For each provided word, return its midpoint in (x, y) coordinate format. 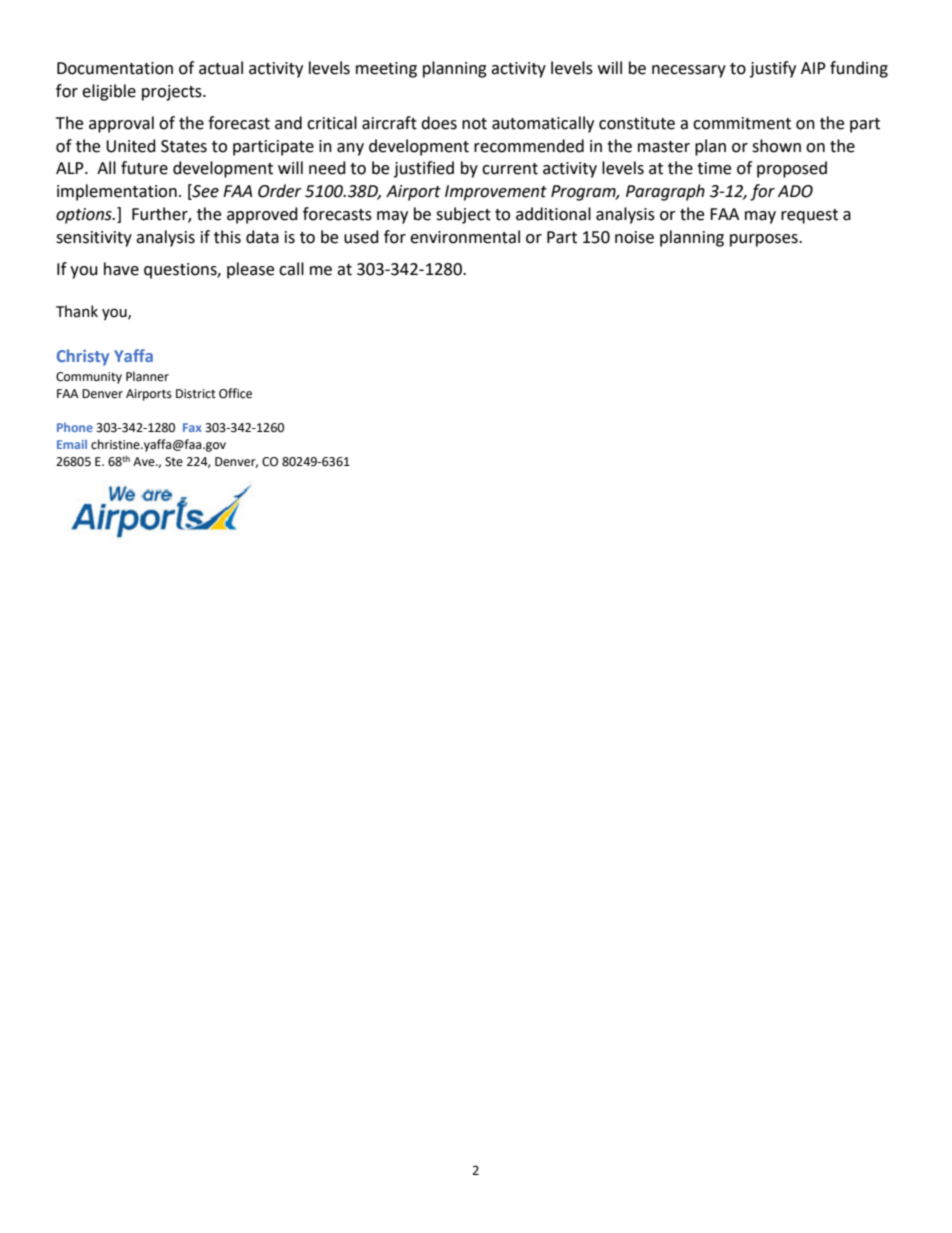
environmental (465, 237)
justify (773, 69)
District (196, 394)
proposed (792, 169)
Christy (83, 357)
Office (235, 393)
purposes (765, 240)
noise (634, 237)
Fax (192, 427)
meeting (386, 70)
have (121, 269)
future (144, 168)
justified (424, 169)
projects (173, 93)
